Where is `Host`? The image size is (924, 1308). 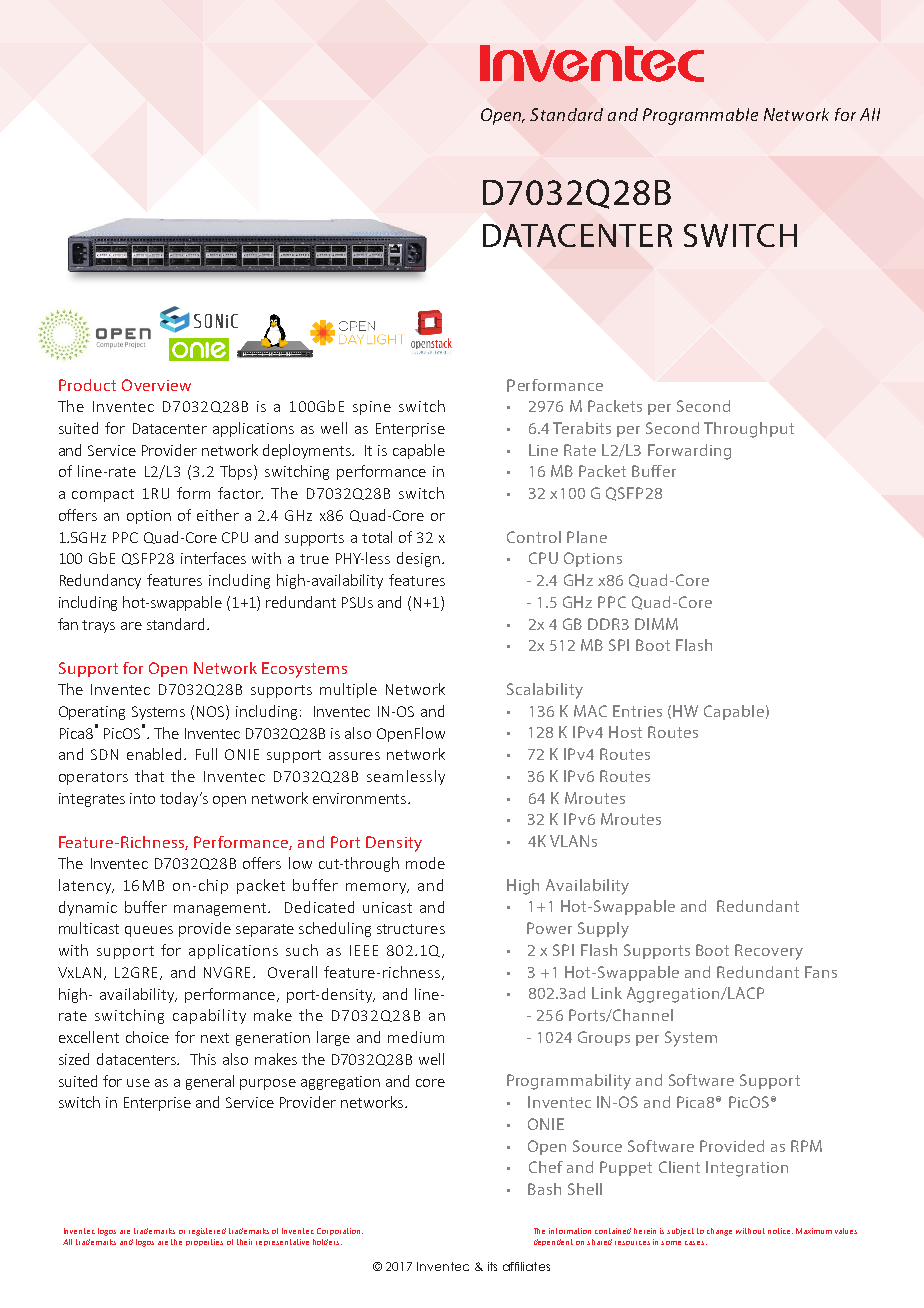
Host is located at coordinates (625, 732).
